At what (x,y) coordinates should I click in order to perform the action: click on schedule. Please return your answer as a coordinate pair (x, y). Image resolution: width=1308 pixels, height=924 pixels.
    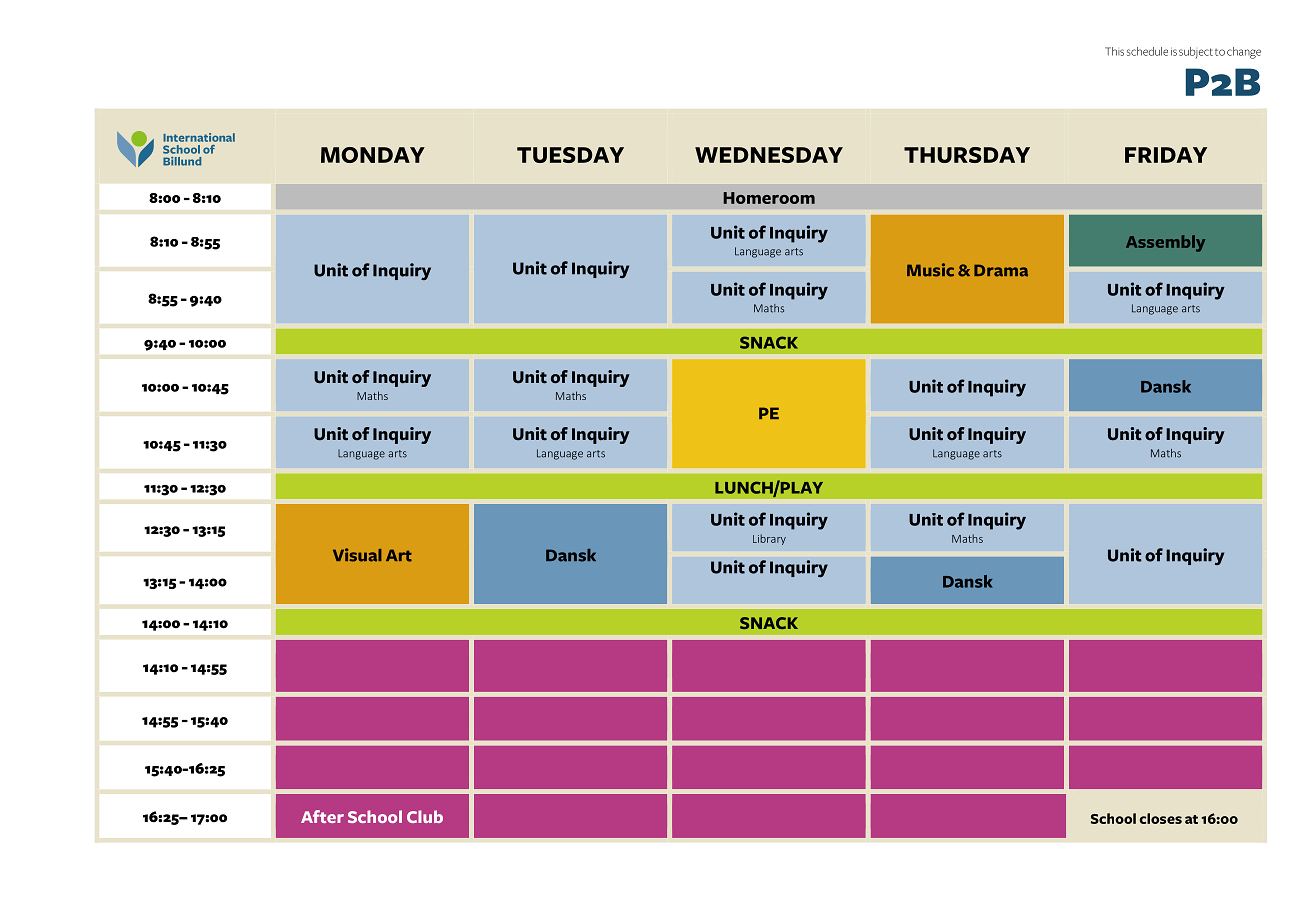
    Looking at the image, I should click on (1147, 51).
